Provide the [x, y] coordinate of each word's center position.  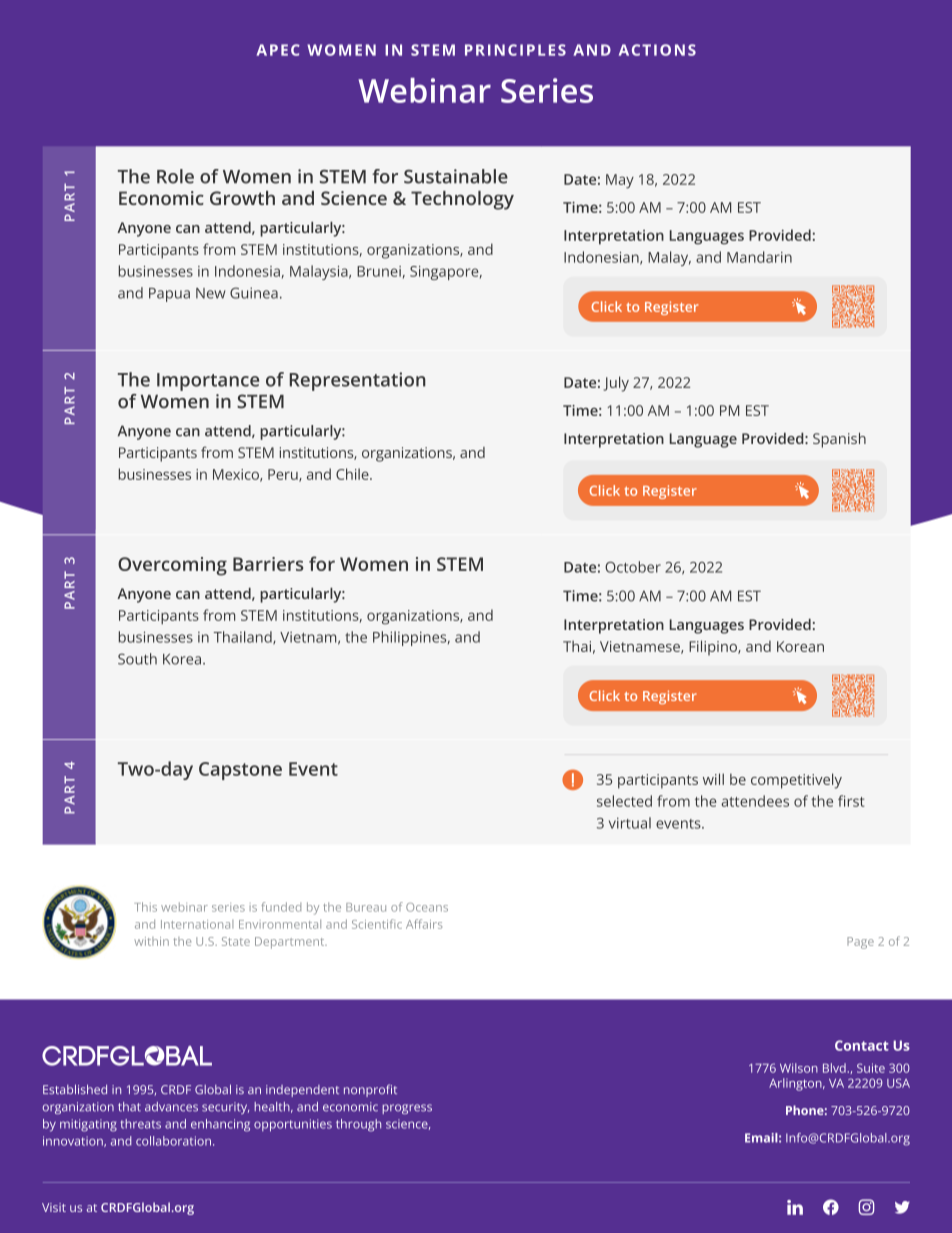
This [145, 907]
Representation [358, 381]
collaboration [173, 1141]
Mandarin [759, 257]
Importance [208, 382]
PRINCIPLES [515, 50]
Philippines [411, 638]
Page [860, 943]
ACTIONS [657, 50]
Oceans [427, 907]
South [137, 659]
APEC [278, 50]
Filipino [714, 648]
